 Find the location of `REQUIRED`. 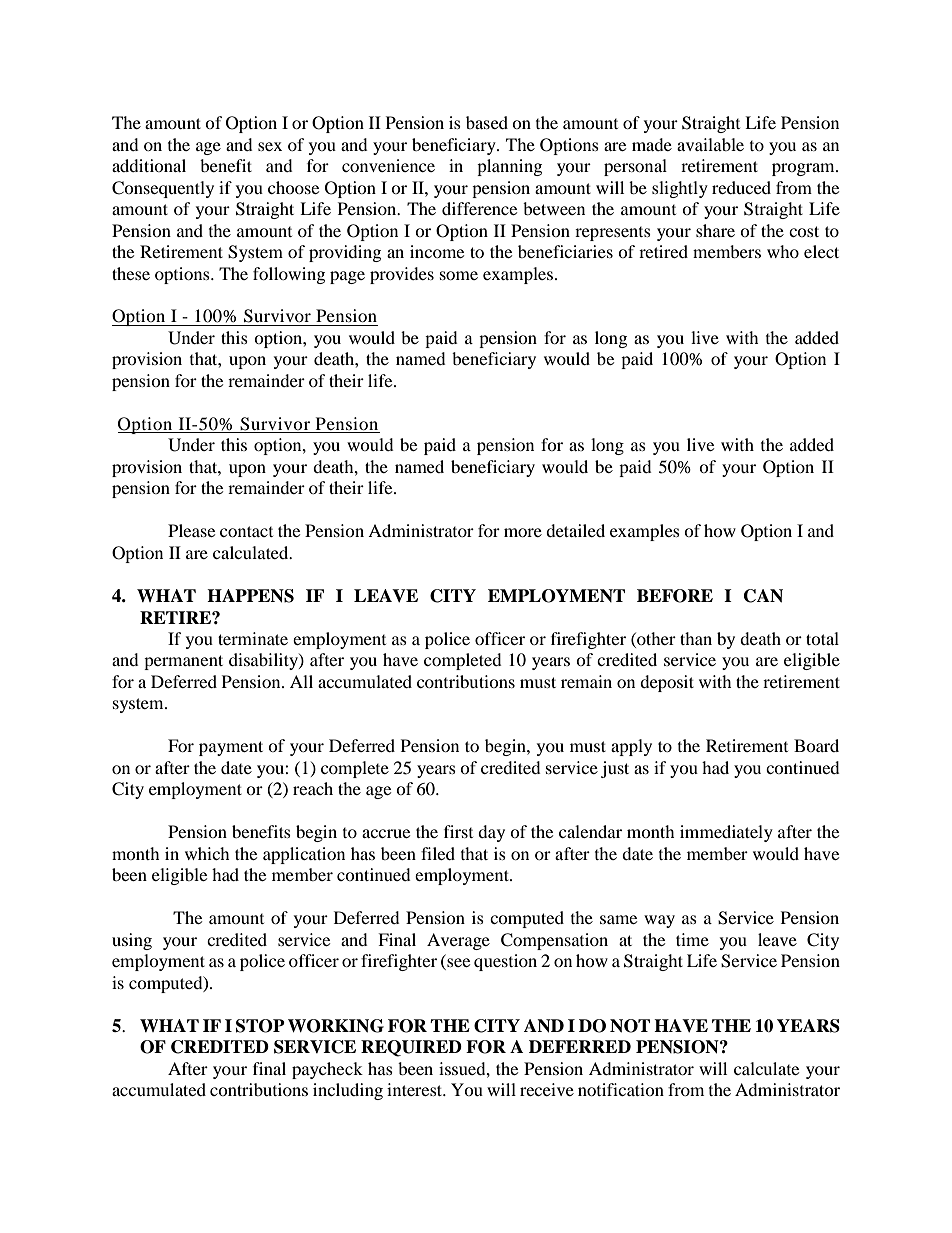

REQUIRED is located at coordinates (411, 1048).
